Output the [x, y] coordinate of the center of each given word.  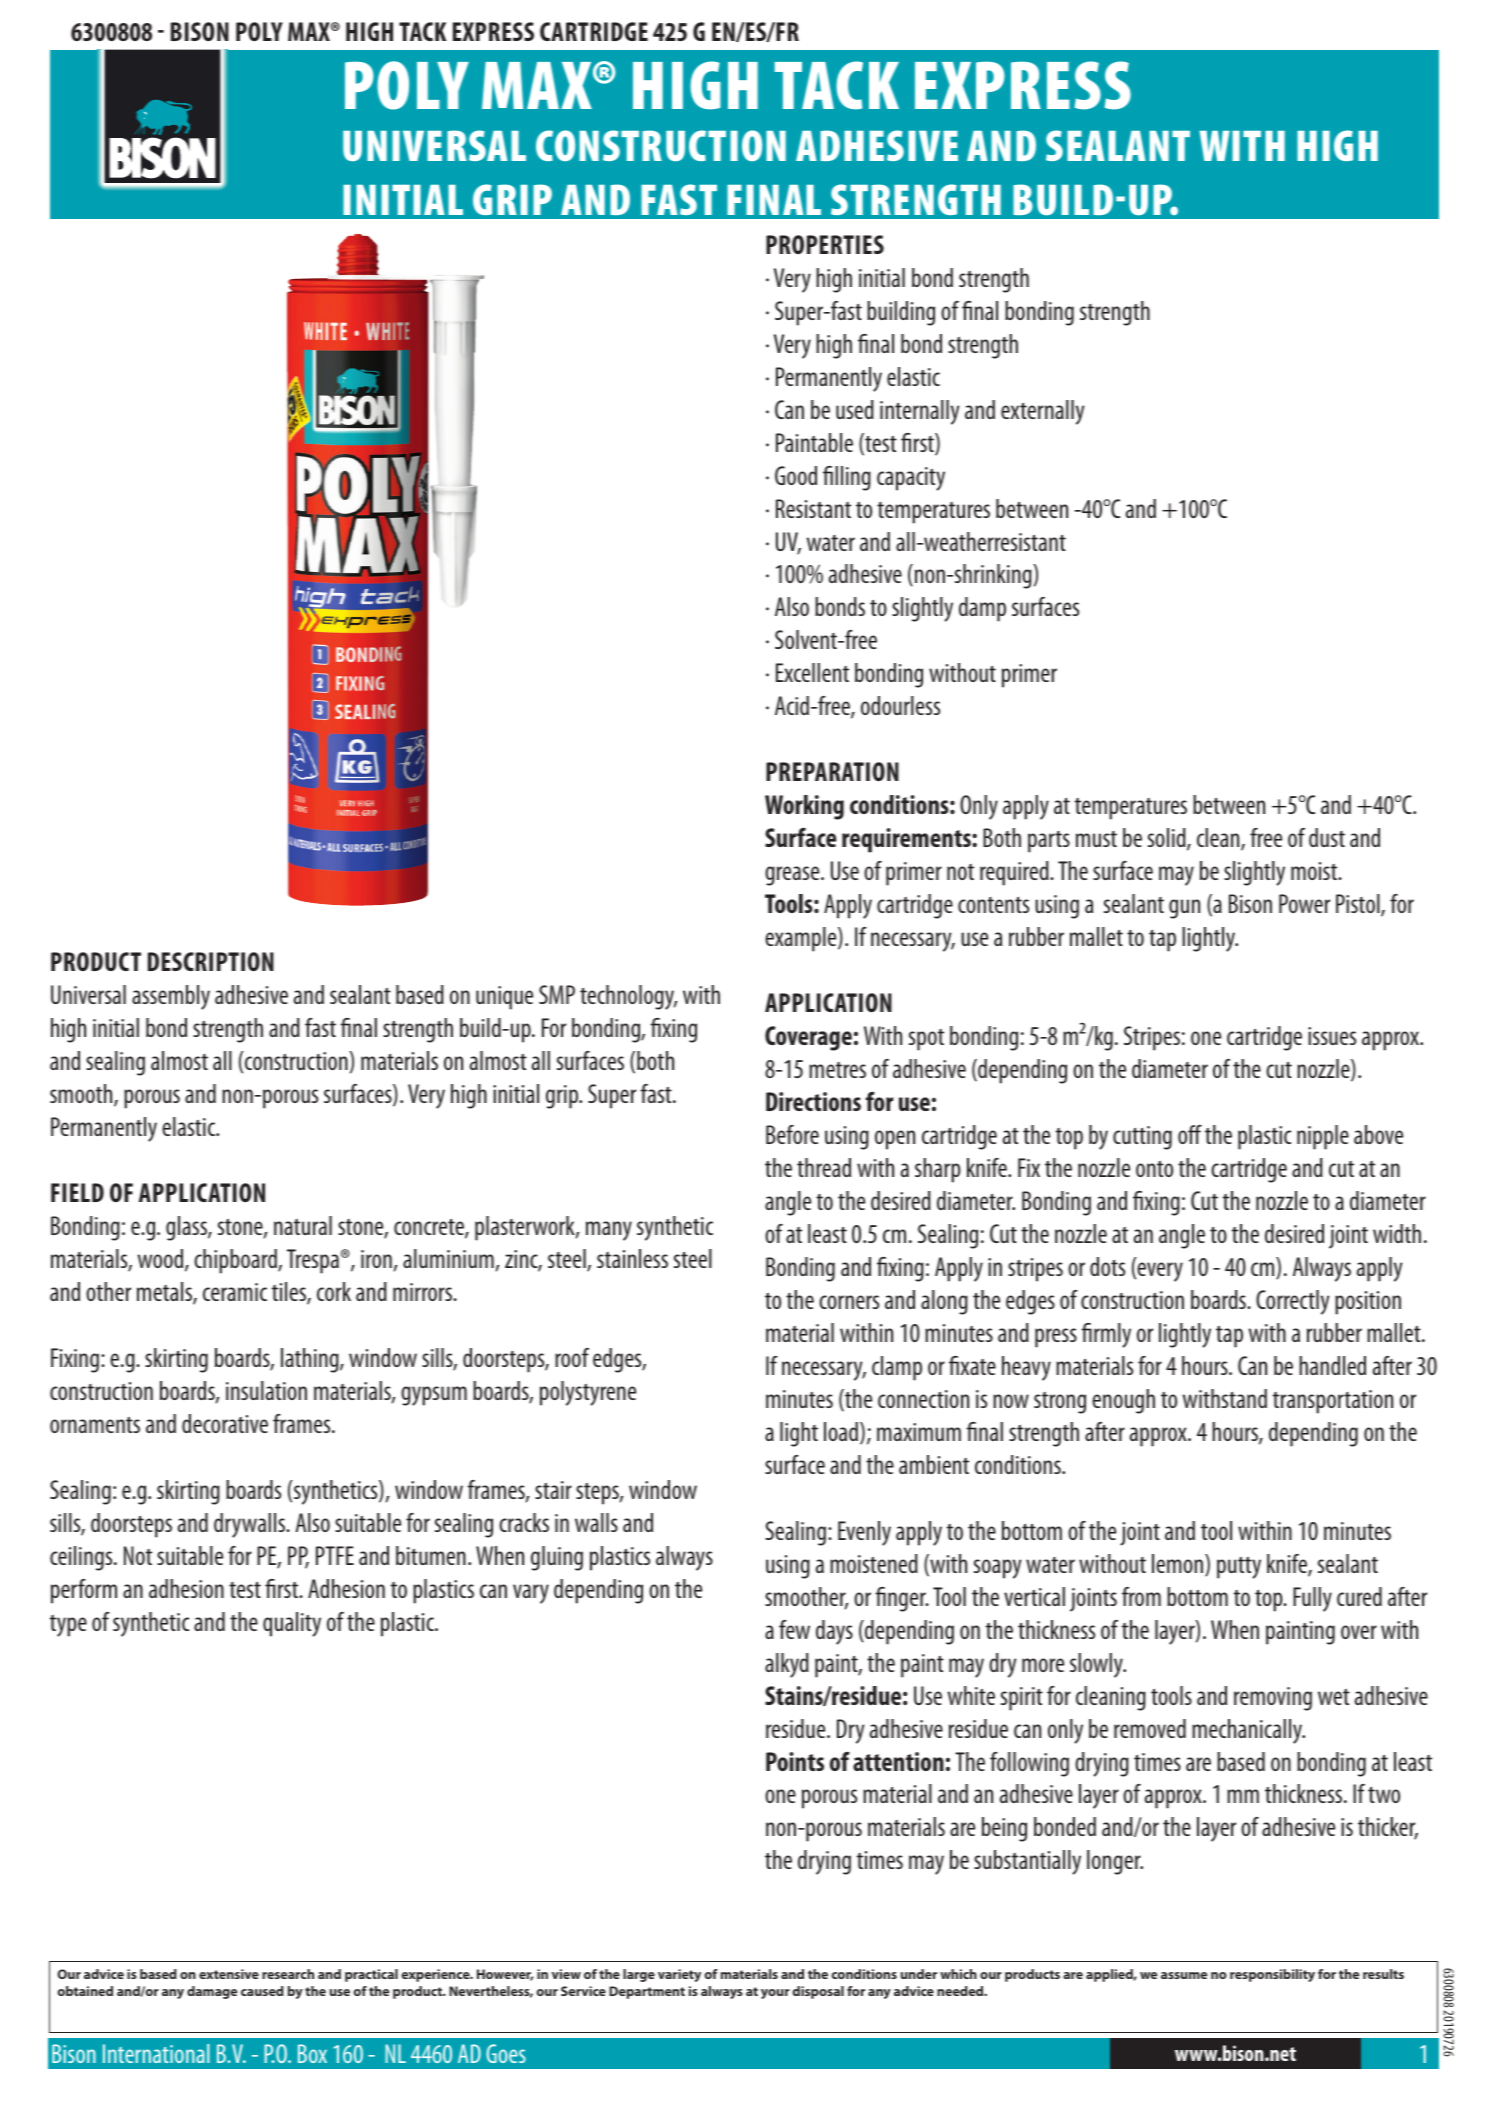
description [211, 961]
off [1190, 1134]
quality [292, 1624]
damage [212, 1992]
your [775, 1994]
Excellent [812, 672]
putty [1239, 1568]
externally [1042, 412]
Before [792, 1134]
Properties [825, 244]
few [794, 1629]
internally [919, 412]
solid [1168, 839]
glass [187, 1228]
